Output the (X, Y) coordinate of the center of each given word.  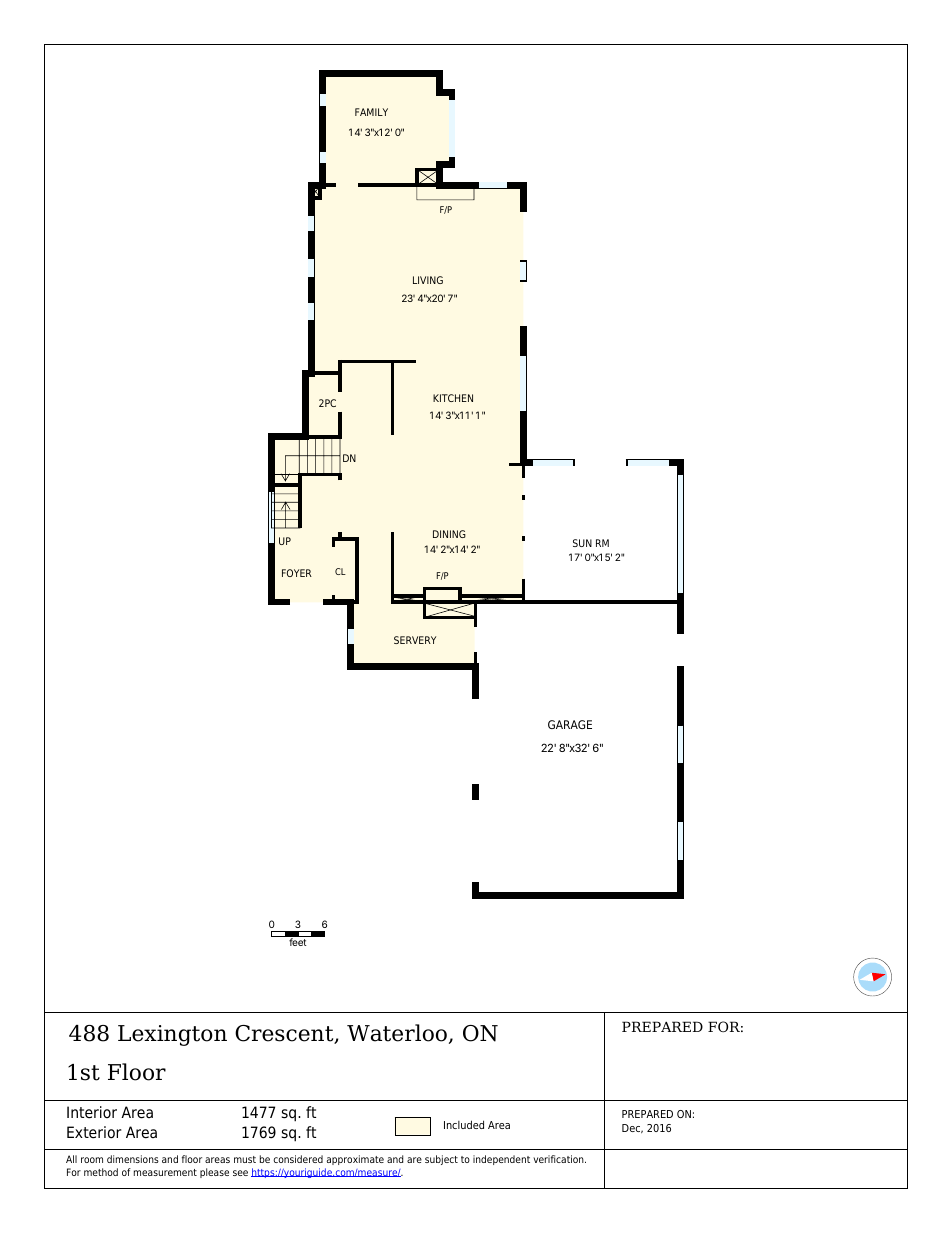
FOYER (297, 573)
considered (298, 1159)
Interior (92, 1112)
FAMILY (371, 112)
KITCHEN (453, 398)
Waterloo (397, 1033)
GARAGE (570, 724)
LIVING (428, 280)
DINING (449, 534)
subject (441, 1160)
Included (464, 1124)
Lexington (172, 1035)
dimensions (133, 1159)
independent (501, 1160)
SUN (582, 543)
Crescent (285, 1034)
